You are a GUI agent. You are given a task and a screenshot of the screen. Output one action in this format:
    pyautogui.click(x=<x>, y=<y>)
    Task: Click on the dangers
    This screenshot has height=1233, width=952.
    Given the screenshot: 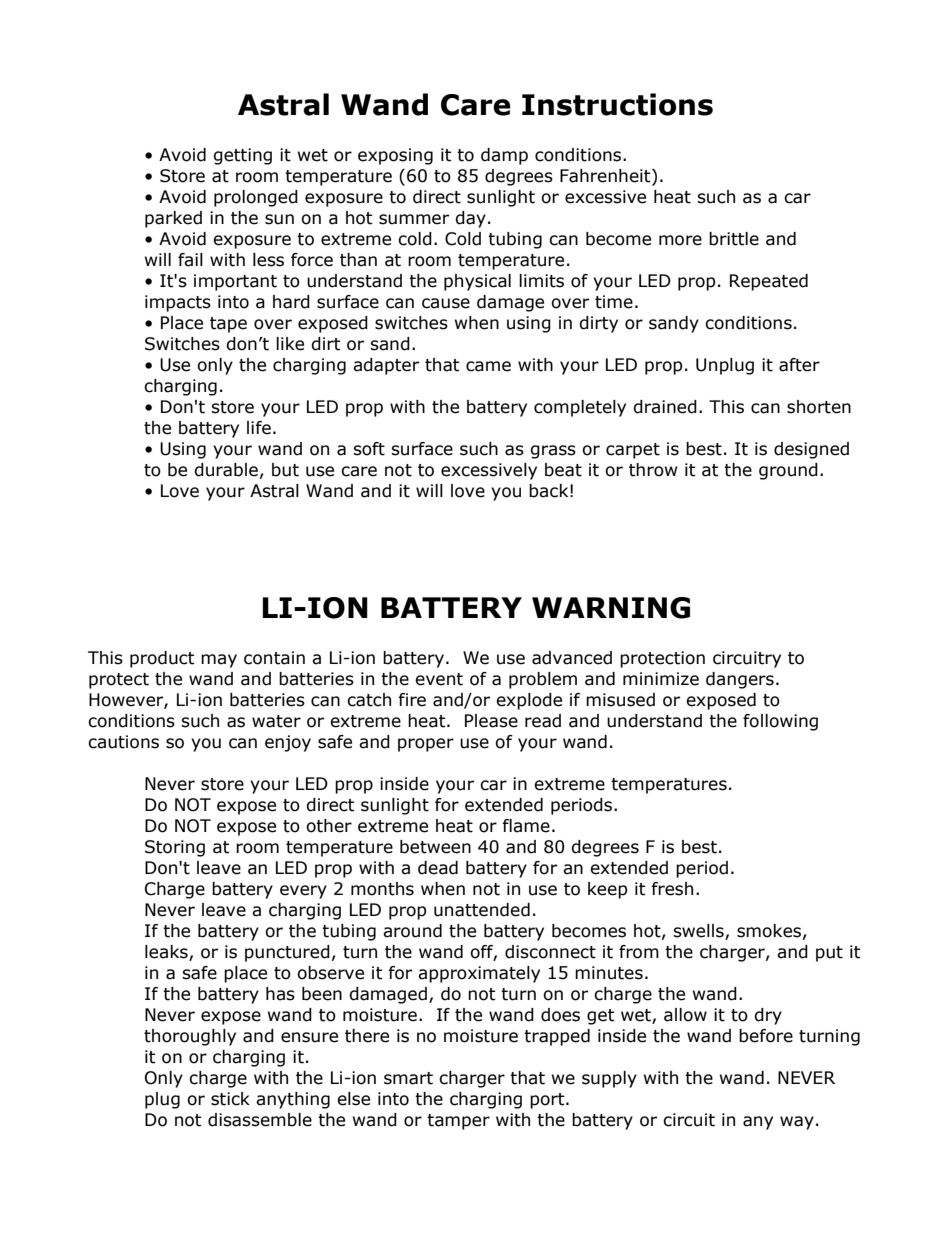 What is the action you would take?
    pyautogui.click(x=740, y=680)
